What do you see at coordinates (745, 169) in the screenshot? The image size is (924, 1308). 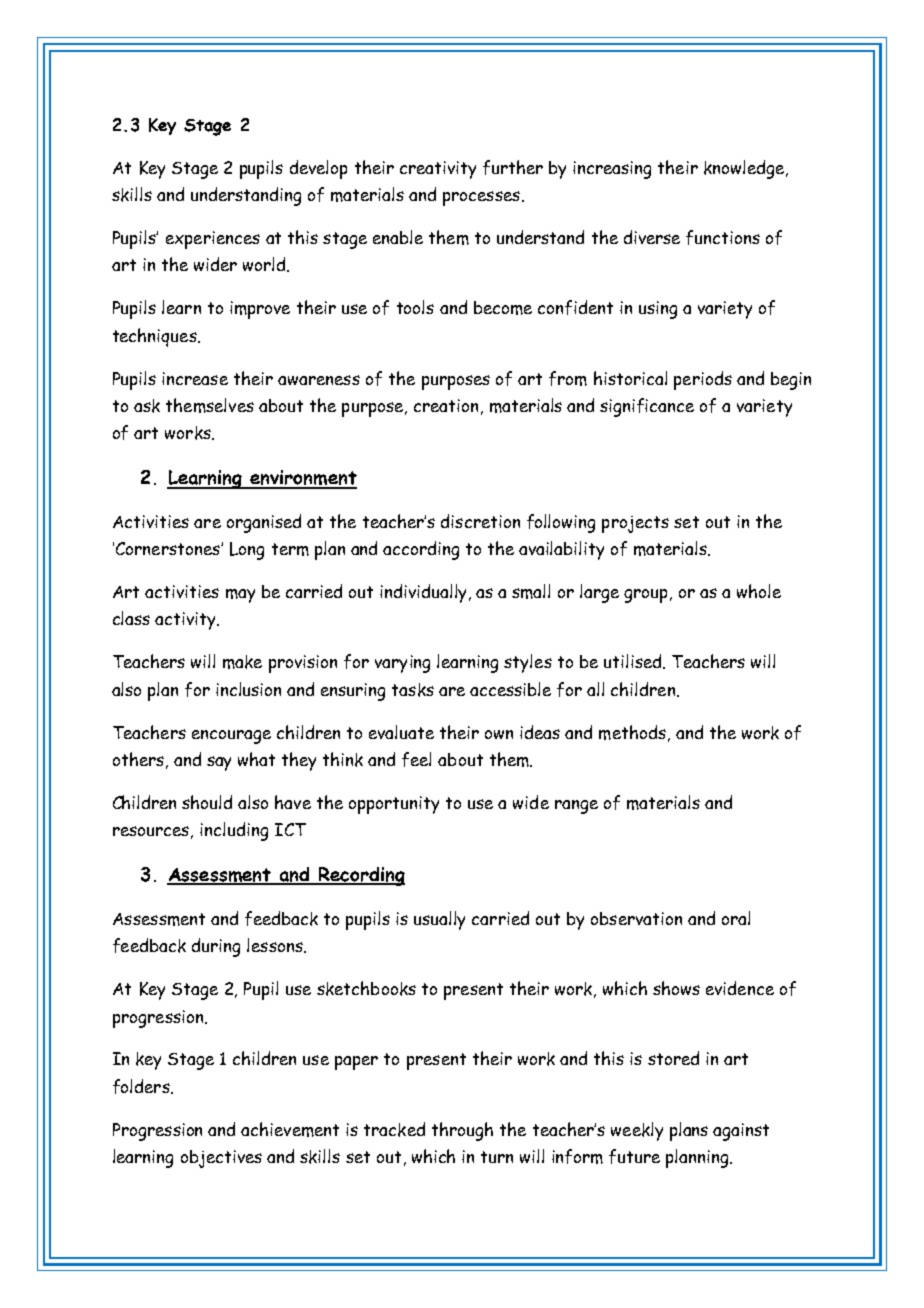 I see `knowledge` at bounding box center [745, 169].
